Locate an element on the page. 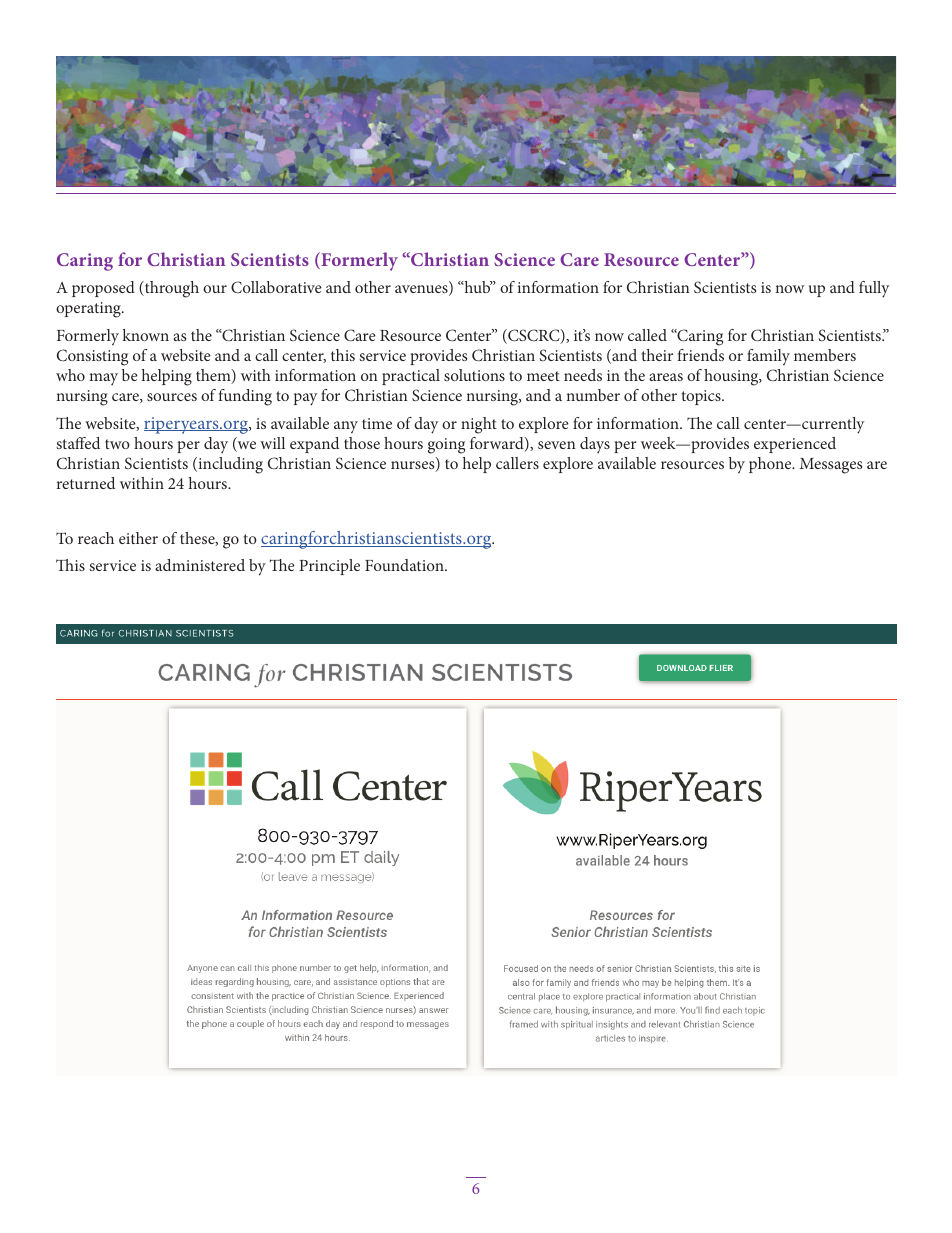 Image resolution: width=952 pixels, height=1233 pixels. Collaborative is located at coordinates (276, 287).
